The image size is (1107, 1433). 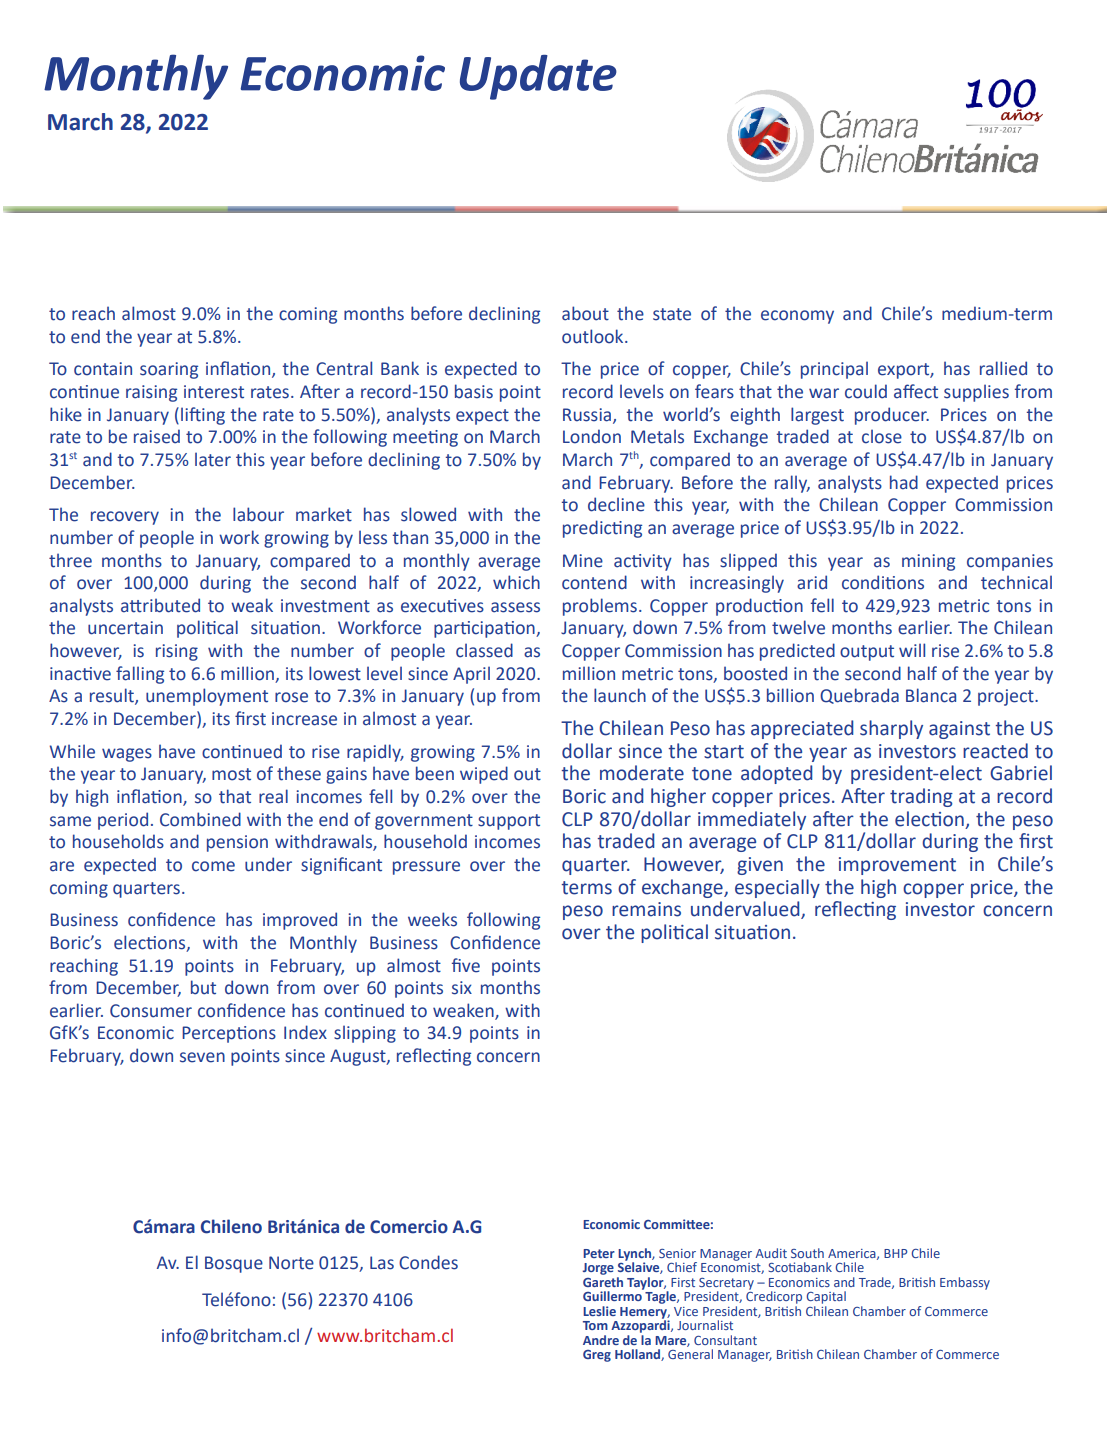 What do you see at coordinates (234, 1264) in the screenshot?
I see `Bosque` at bounding box center [234, 1264].
